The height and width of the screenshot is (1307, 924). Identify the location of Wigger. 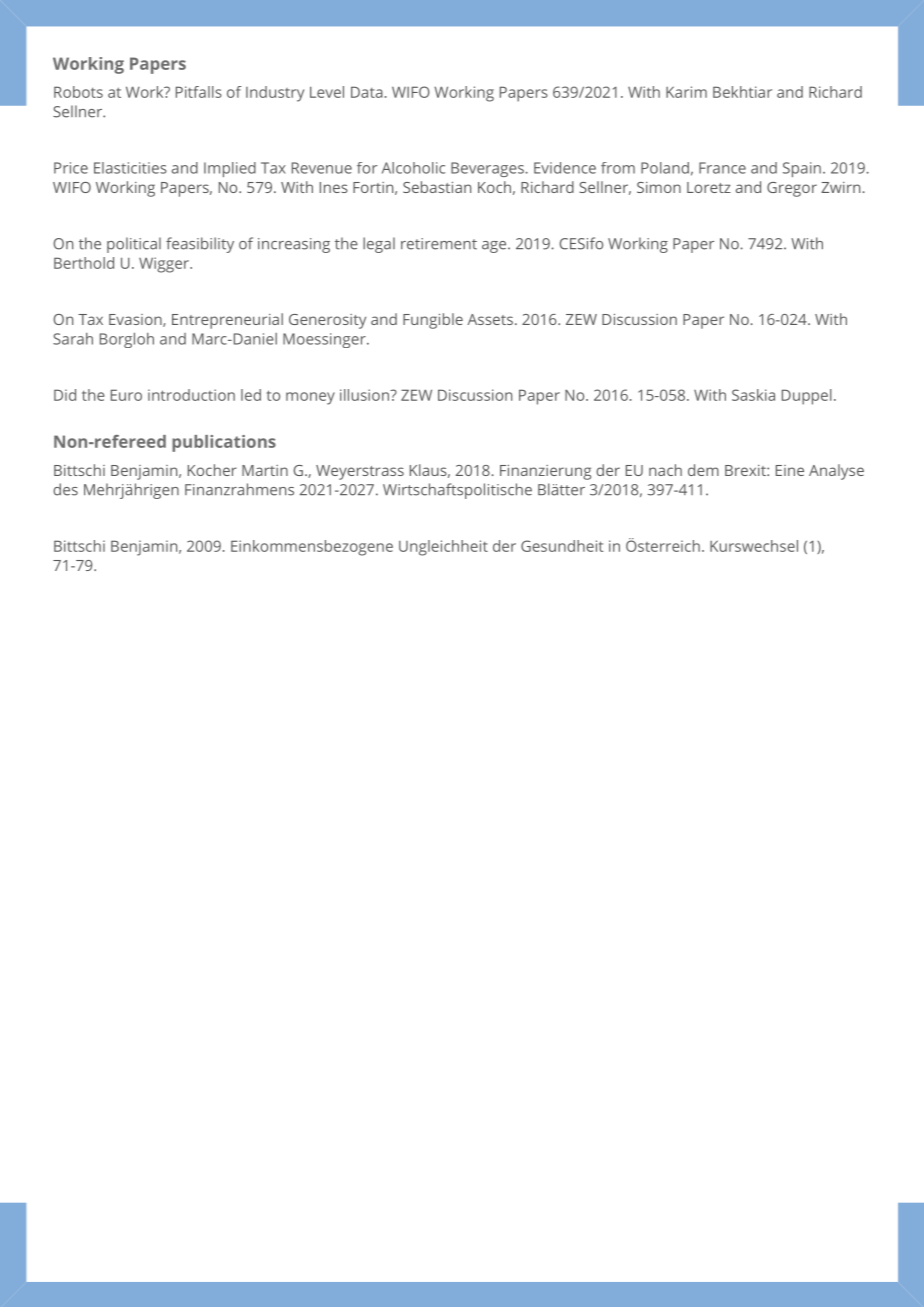
(165, 265).
